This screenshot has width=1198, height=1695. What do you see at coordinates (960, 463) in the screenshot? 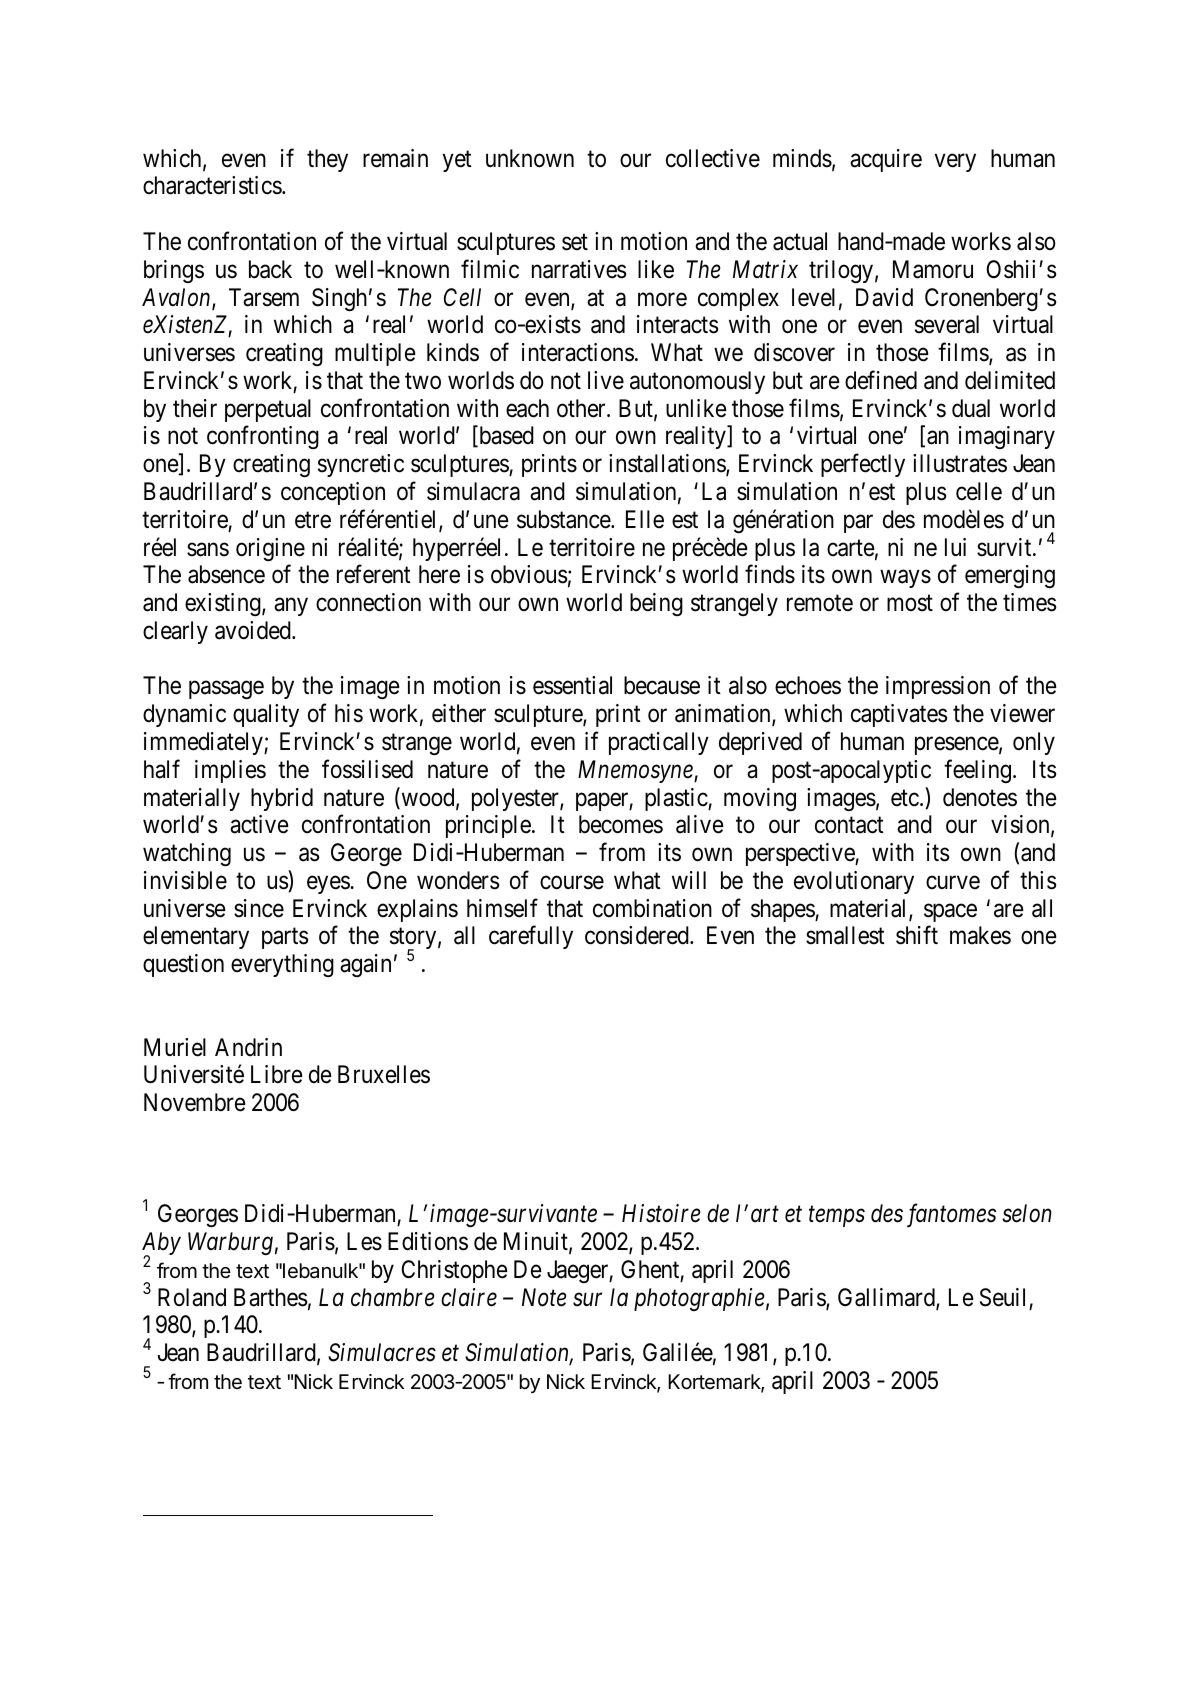
I see `illustrates` at bounding box center [960, 463].
